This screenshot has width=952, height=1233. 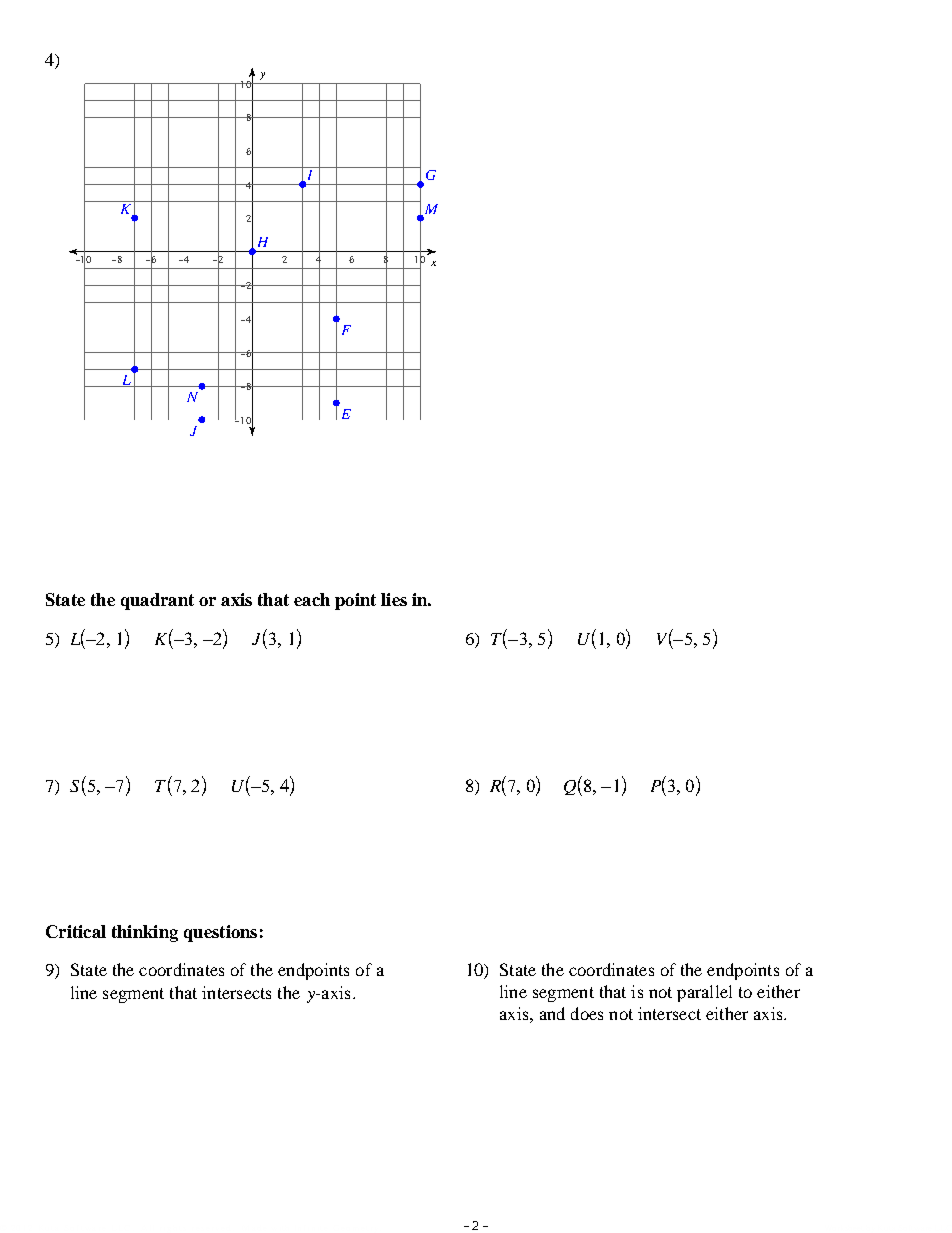 I want to click on lies, so click(x=394, y=599).
